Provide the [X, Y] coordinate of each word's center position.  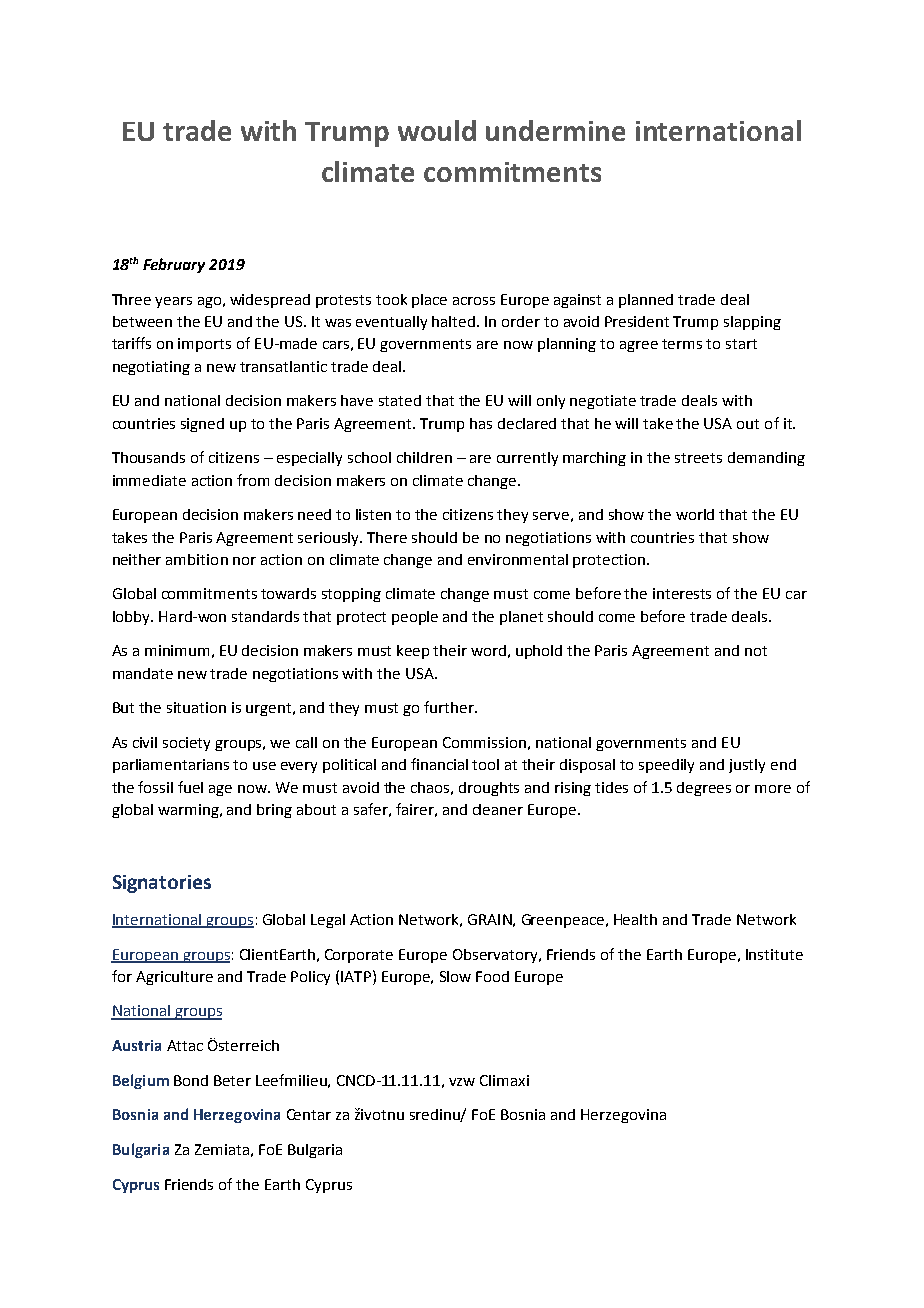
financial [439, 764]
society [186, 744]
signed [202, 425]
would [437, 130]
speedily [666, 766]
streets [698, 458]
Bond [191, 1080]
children [424, 457]
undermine [555, 130]
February [174, 265]
